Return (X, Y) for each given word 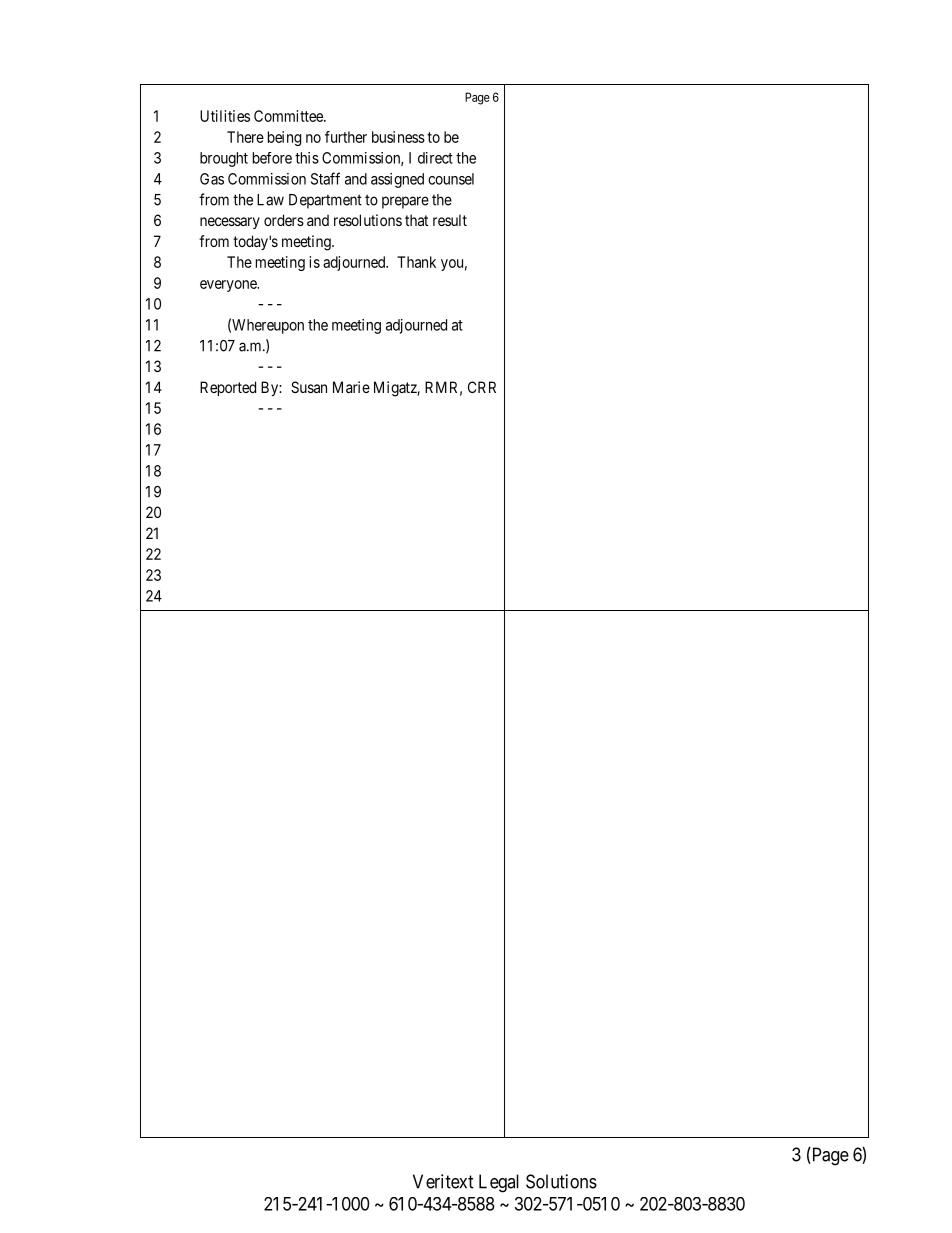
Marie (351, 387)
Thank (416, 262)
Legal (499, 1183)
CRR (482, 387)
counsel (451, 179)
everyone (229, 286)
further (346, 137)
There (245, 137)
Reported (228, 388)
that (416, 220)
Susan (309, 387)
